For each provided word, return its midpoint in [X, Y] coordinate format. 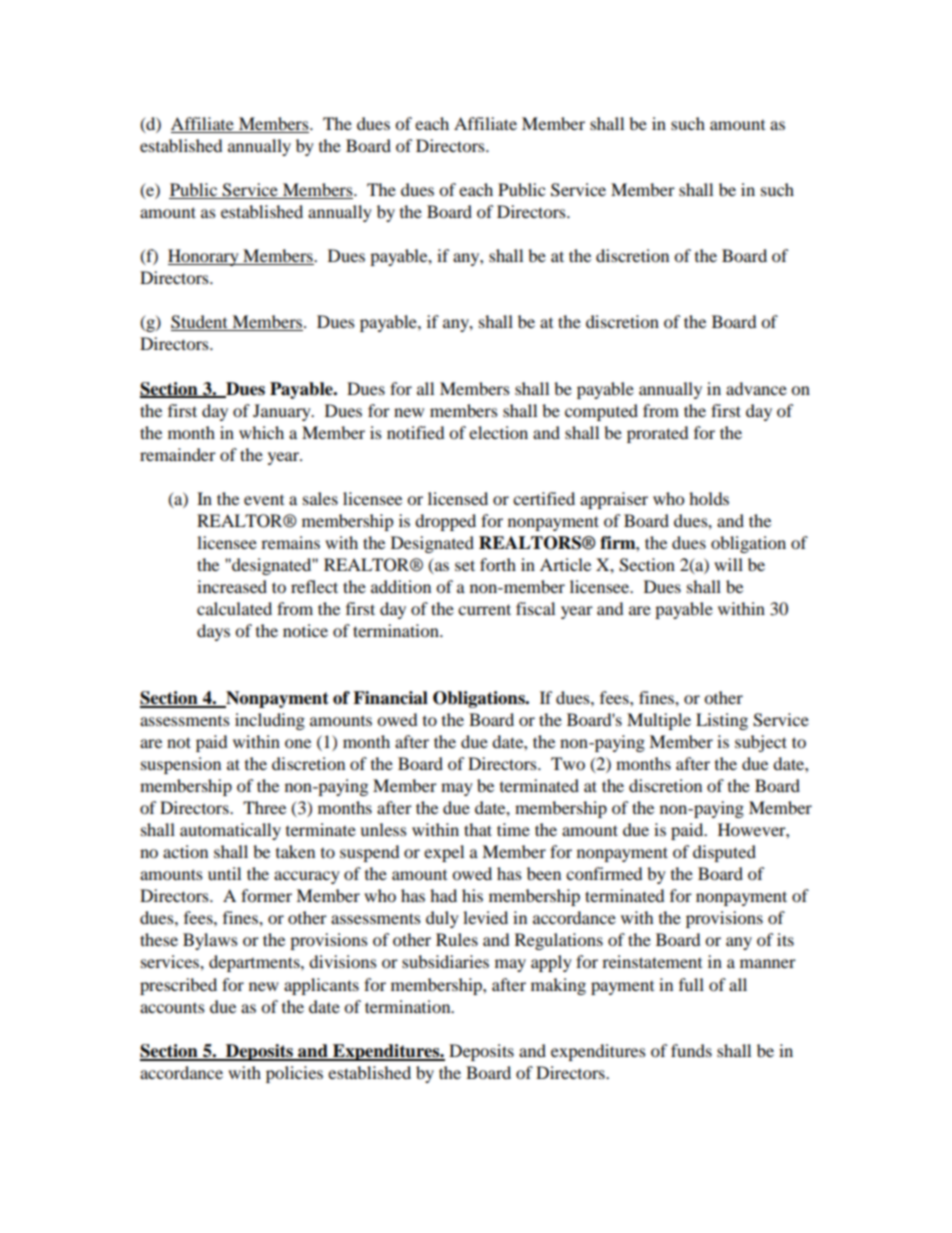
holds [709, 498]
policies [294, 1074]
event [264, 499]
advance [756, 388]
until [224, 873]
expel [444, 853]
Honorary [204, 257]
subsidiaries [445, 961]
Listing [722, 721]
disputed [724, 853]
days [213, 632]
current [484, 609]
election [498, 432]
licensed [458, 498]
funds [691, 1050]
